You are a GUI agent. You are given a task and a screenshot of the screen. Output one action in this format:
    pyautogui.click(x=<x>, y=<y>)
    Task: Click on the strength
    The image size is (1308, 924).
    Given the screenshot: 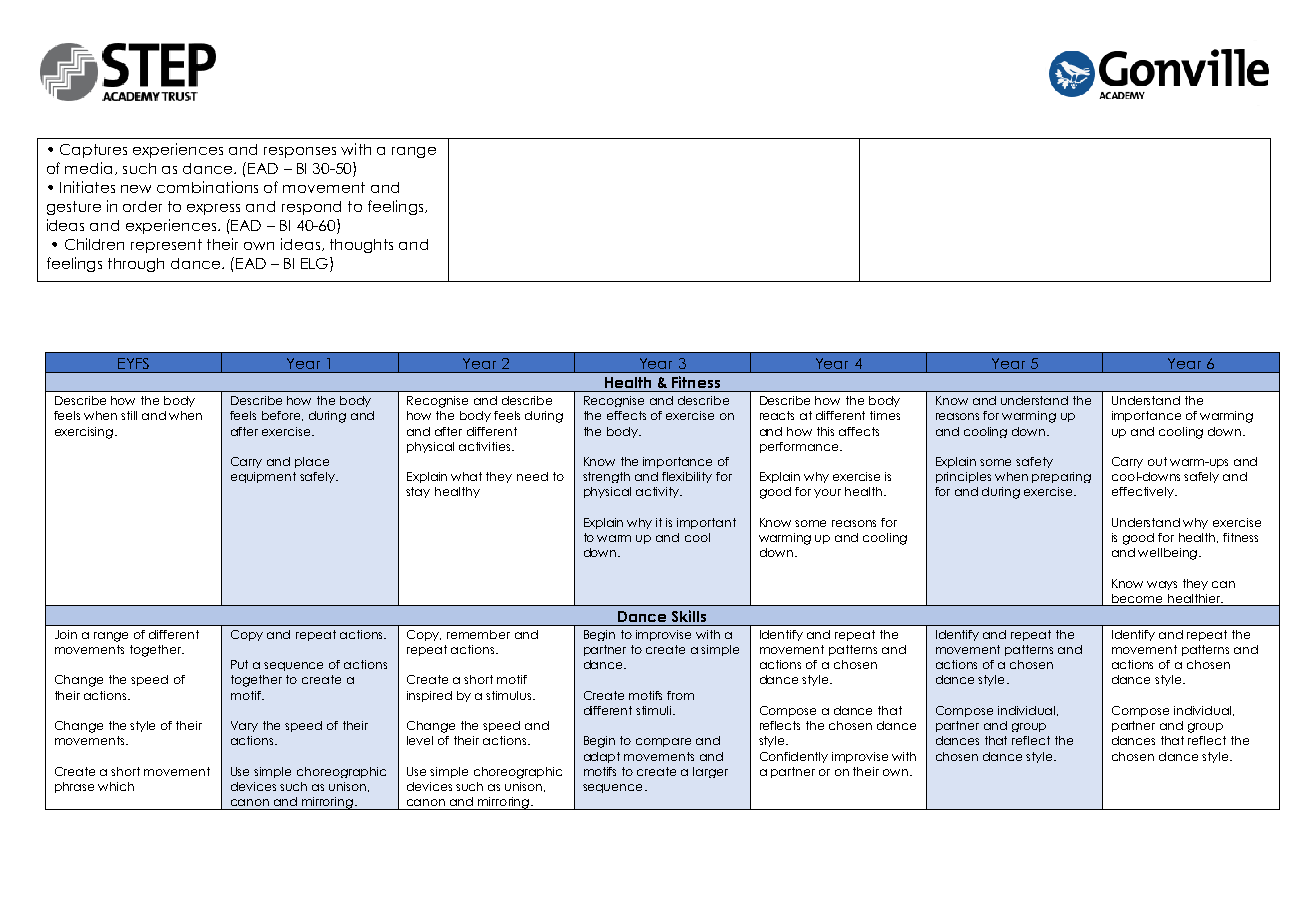 What is the action you would take?
    pyautogui.click(x=606, y=477)
